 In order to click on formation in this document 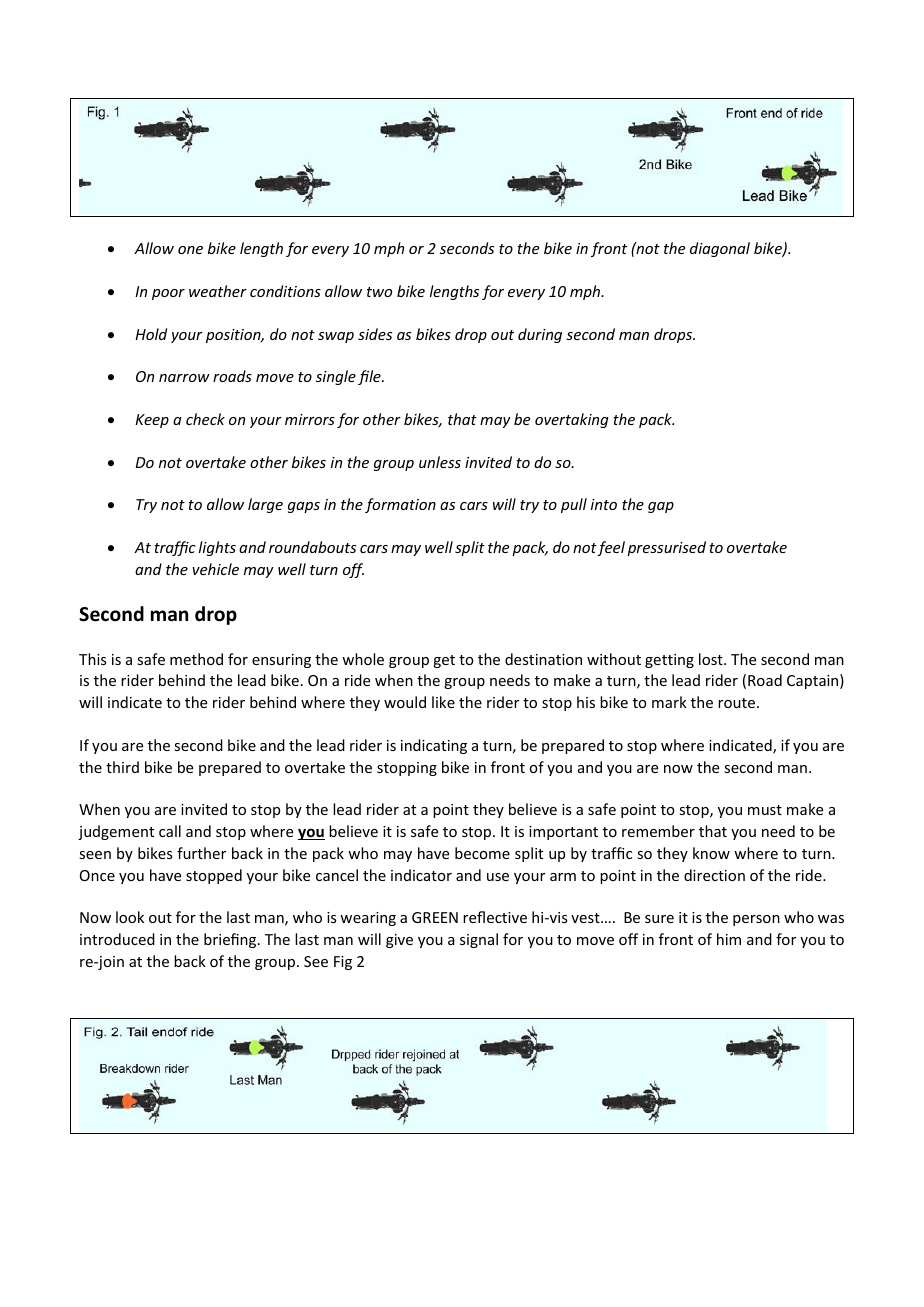, I will do `click(400, 505)`.
